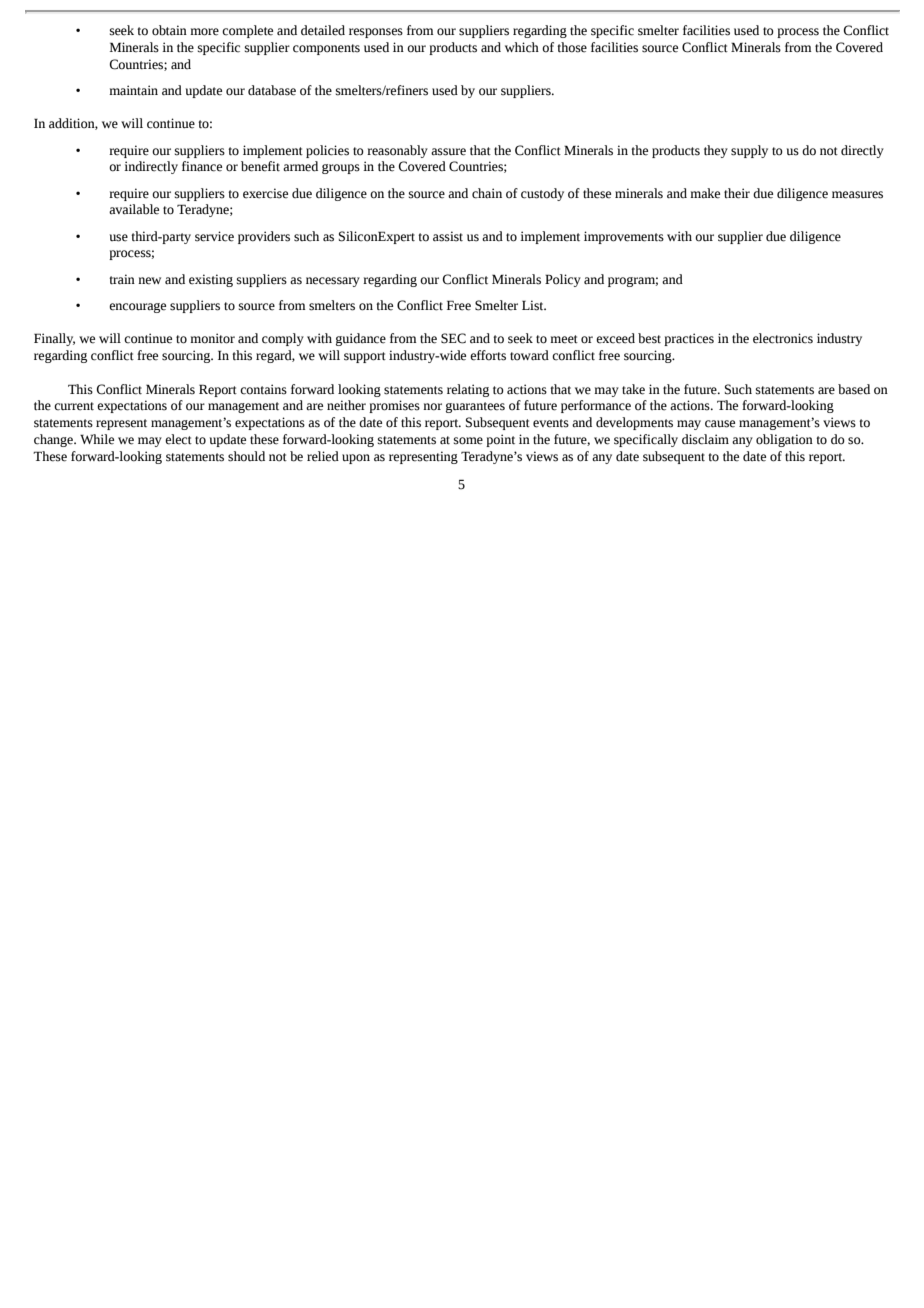 This screenshot has width=924, height=1308. What do you see at coordinates (624, 237) in the screenshot?
I see `improvements` at bounding box center [624, 237].
